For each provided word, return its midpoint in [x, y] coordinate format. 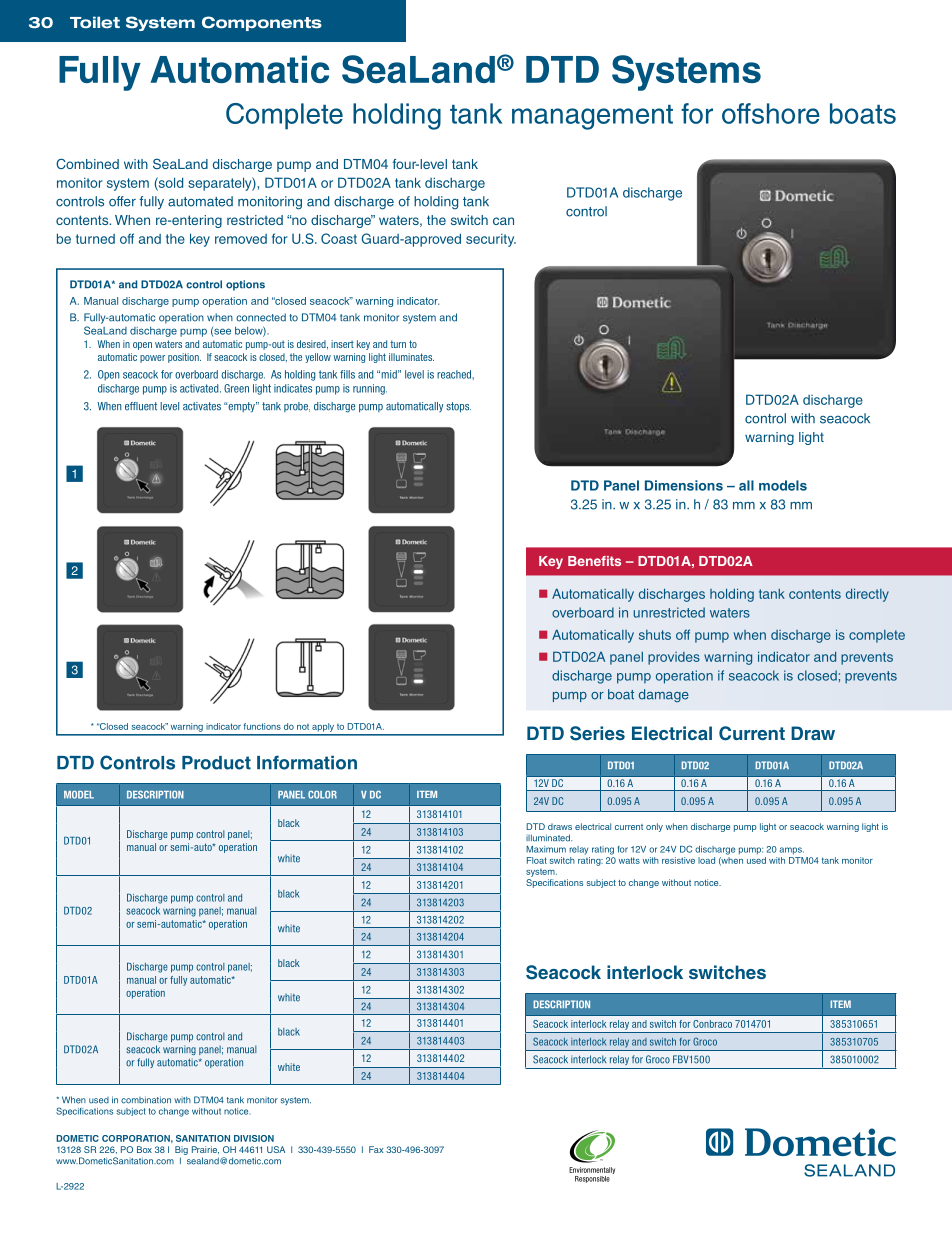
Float [537, 860]
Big [181, 1150]
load [706, 860]
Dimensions [684, 485]
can [503, 221]
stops [458, 407]
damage [664, 695]
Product [216, 763]
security [491, 240]
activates [202, 406]
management [592, 117]
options [245, 285]
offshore [771, 113]
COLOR [322, 795]
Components [262, 23]
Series [597, 733]
